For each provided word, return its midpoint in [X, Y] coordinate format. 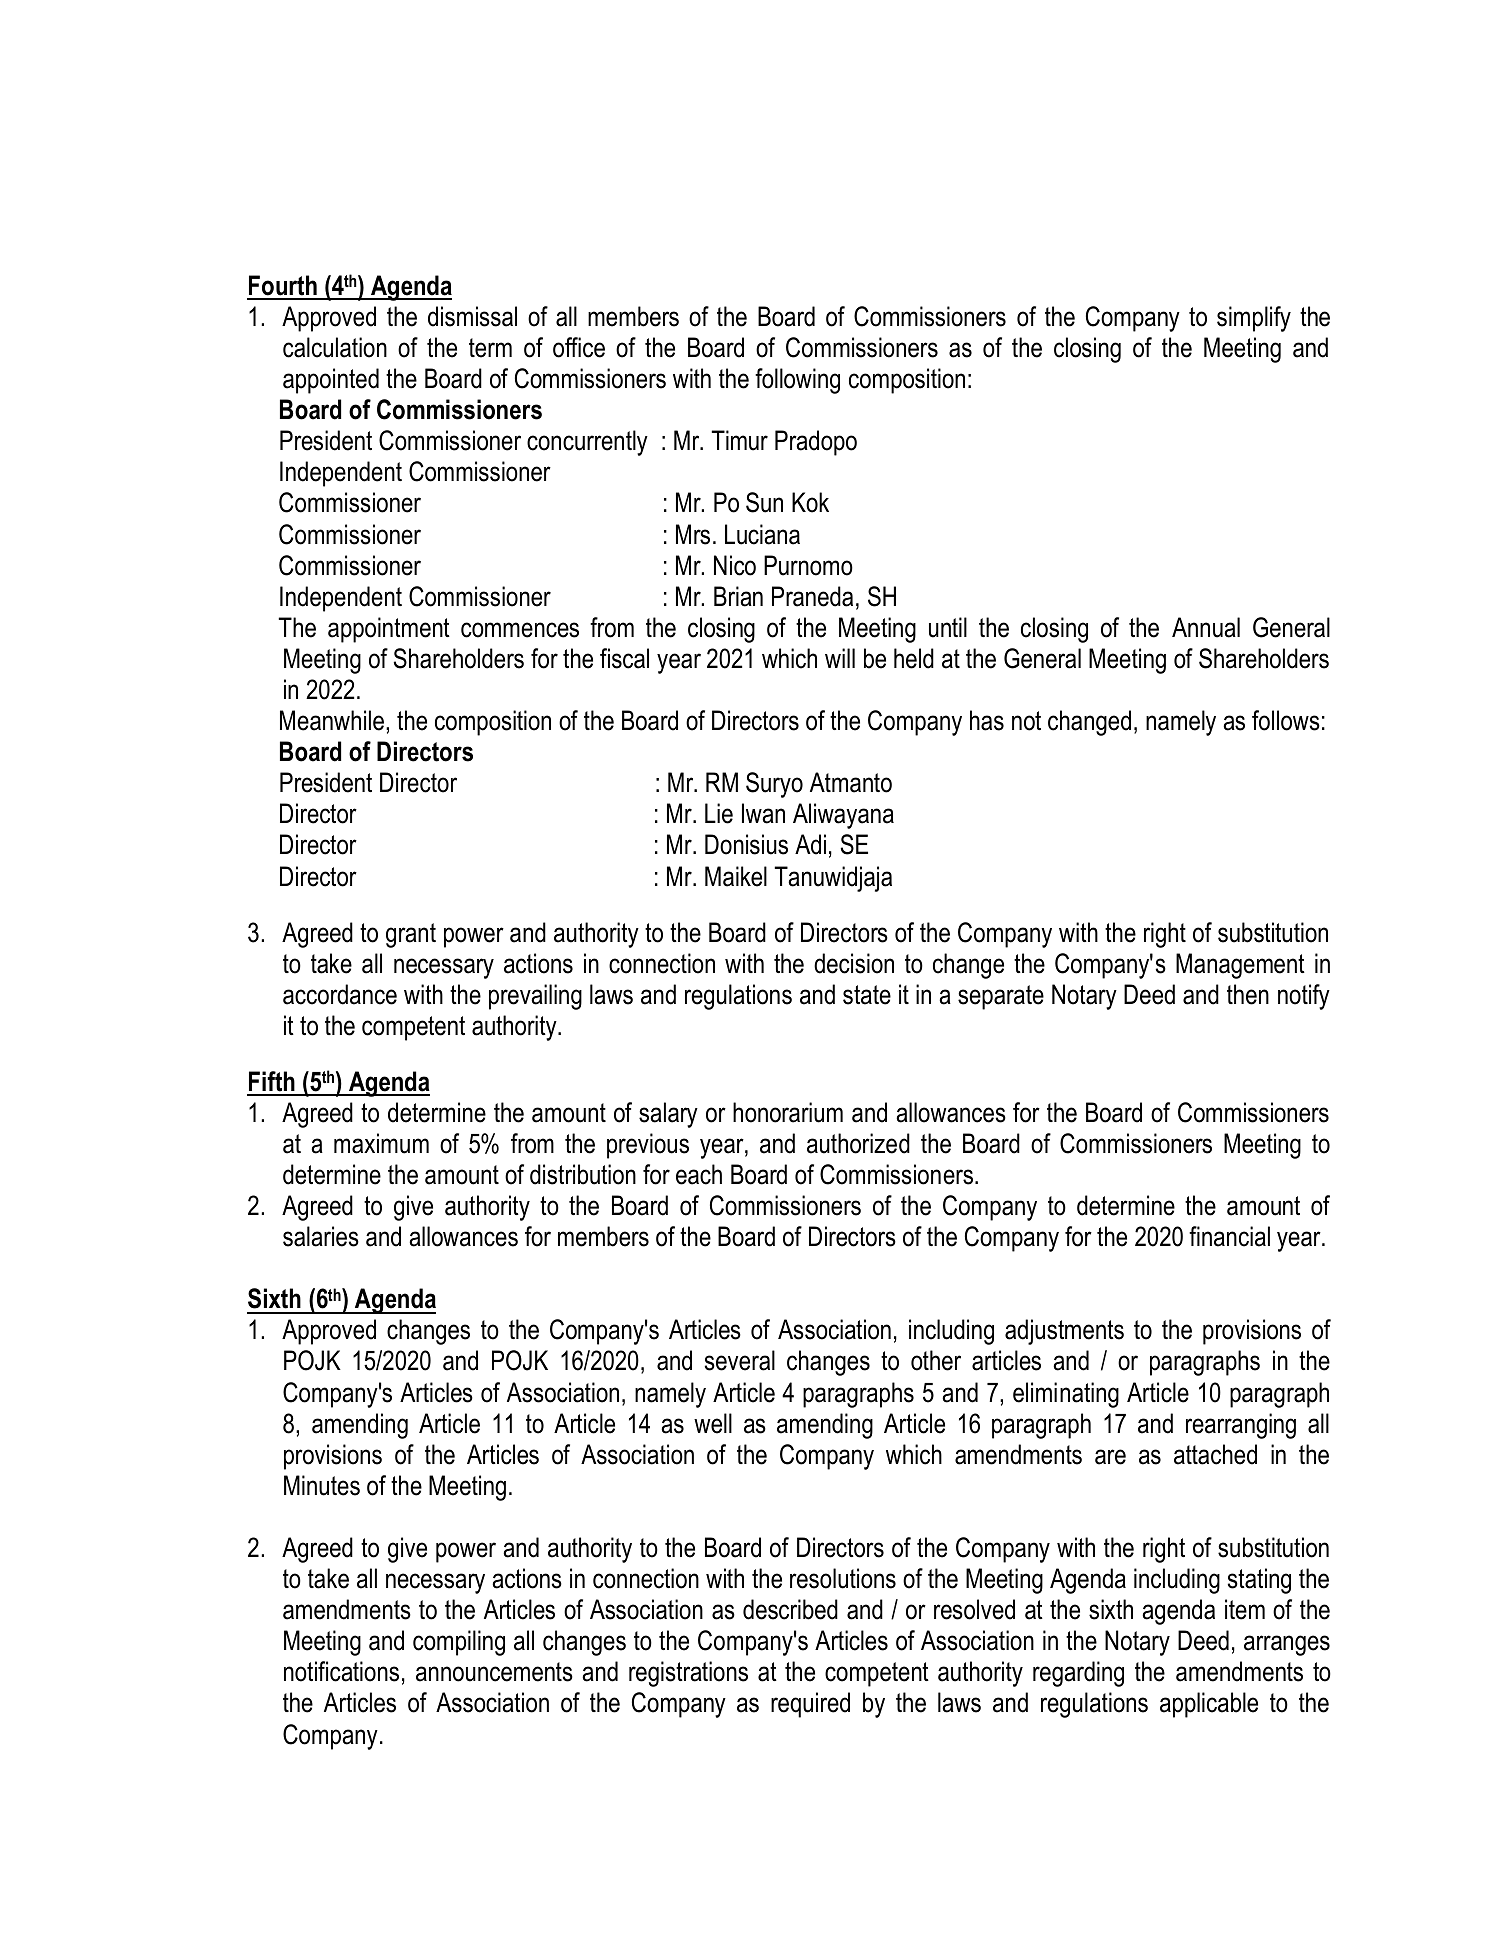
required [810, 1705]
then [1248, 994]
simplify [1254, 319]
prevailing [535, 997]
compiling [459, 1643]
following [797, 381]
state [867, 995]
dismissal [472, 316]
